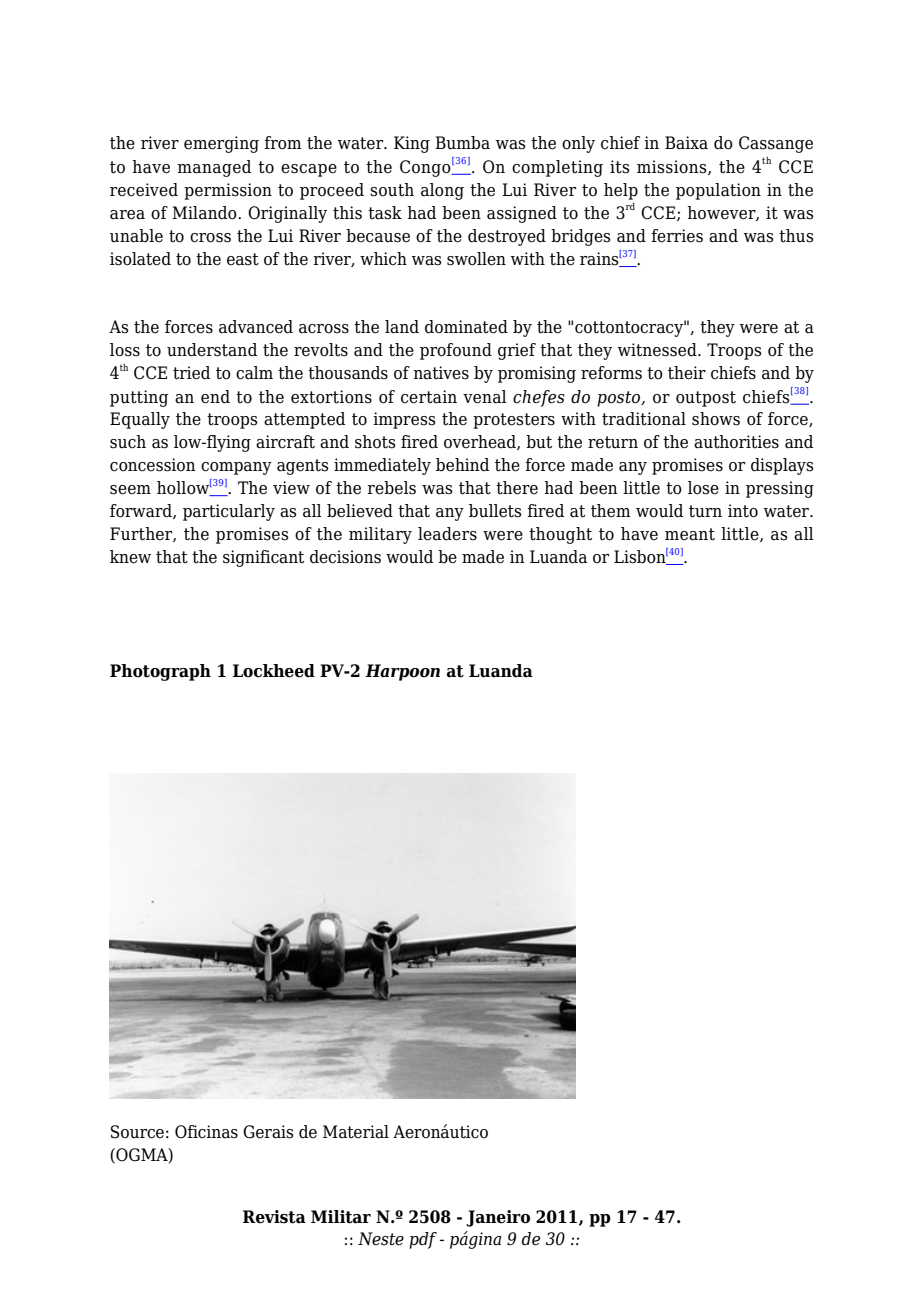 Image resolution: width=924 pixels, height=1308 pixels. What do you see at coordinates (718, 191) in the screenshot?
I see `population` at bounding box center [718, 191].
